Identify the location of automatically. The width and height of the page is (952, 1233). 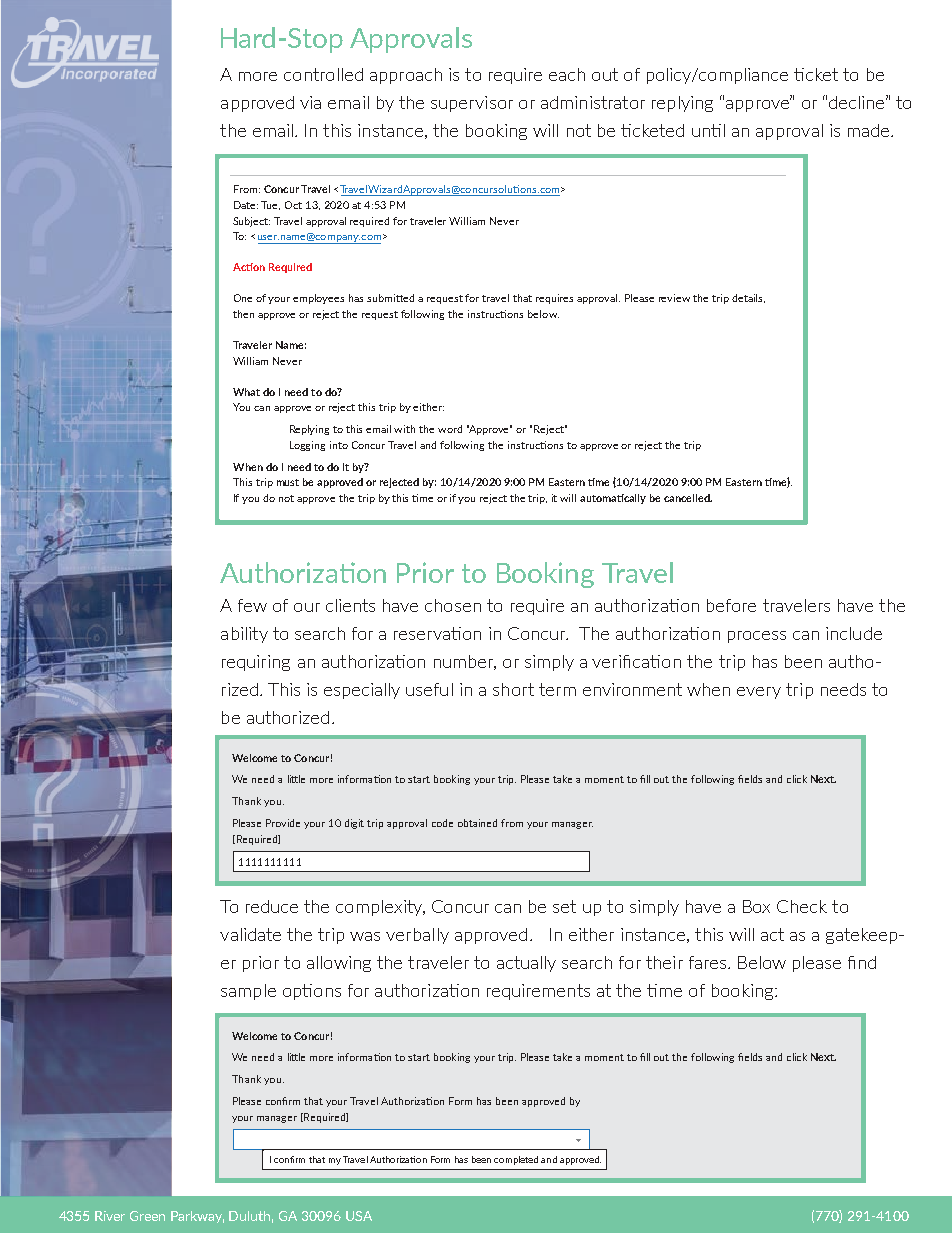
(613, 499).
